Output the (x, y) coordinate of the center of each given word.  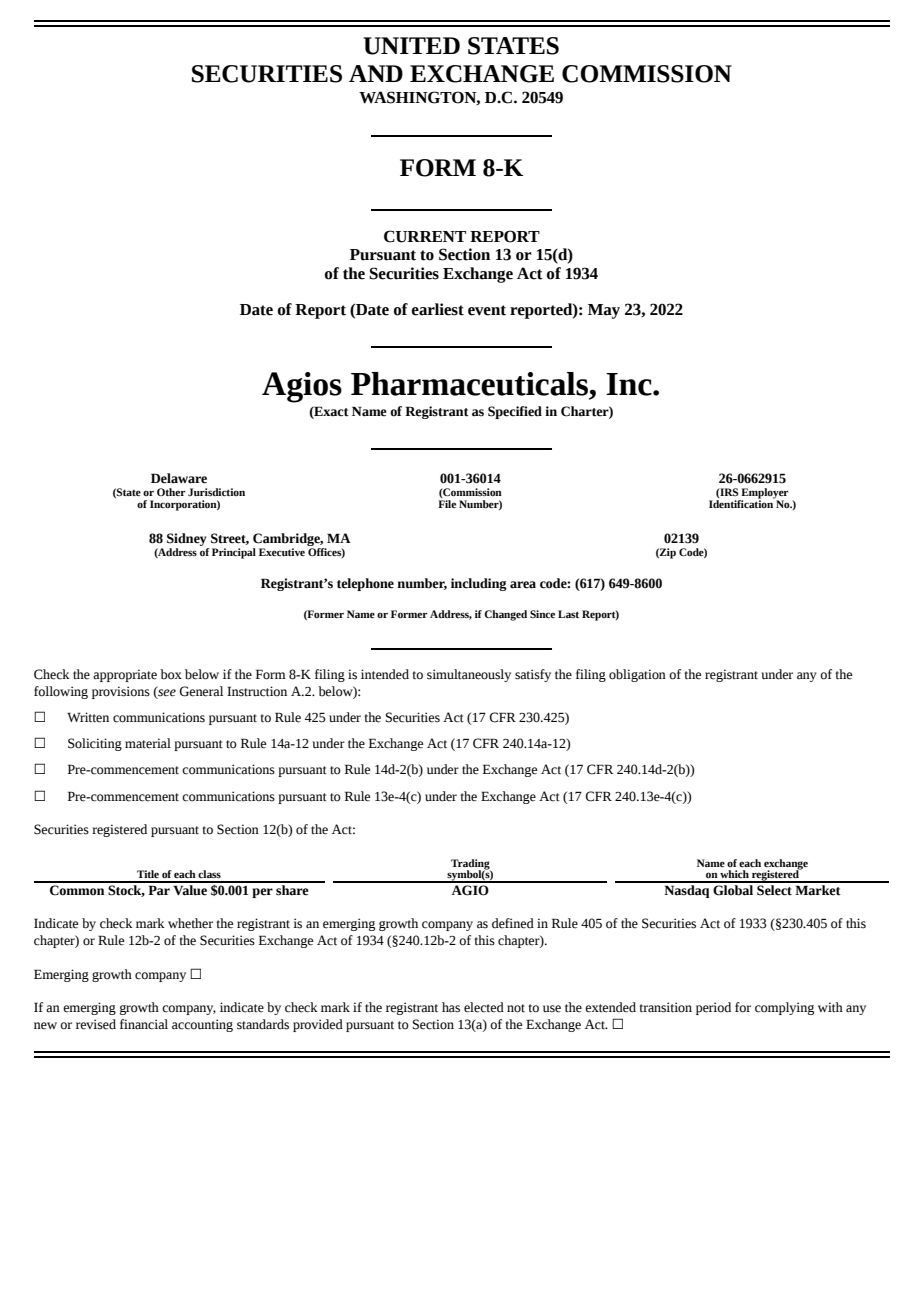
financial (144, 1024)
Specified (515, 412)
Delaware (179, 478)
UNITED (411, 46)
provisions (121, 692)
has (451, 1007)
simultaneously (469, 675)
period (713, 1008)
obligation (637, 675)
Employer (763, 494)
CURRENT (425, 236)
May (604, 311)
